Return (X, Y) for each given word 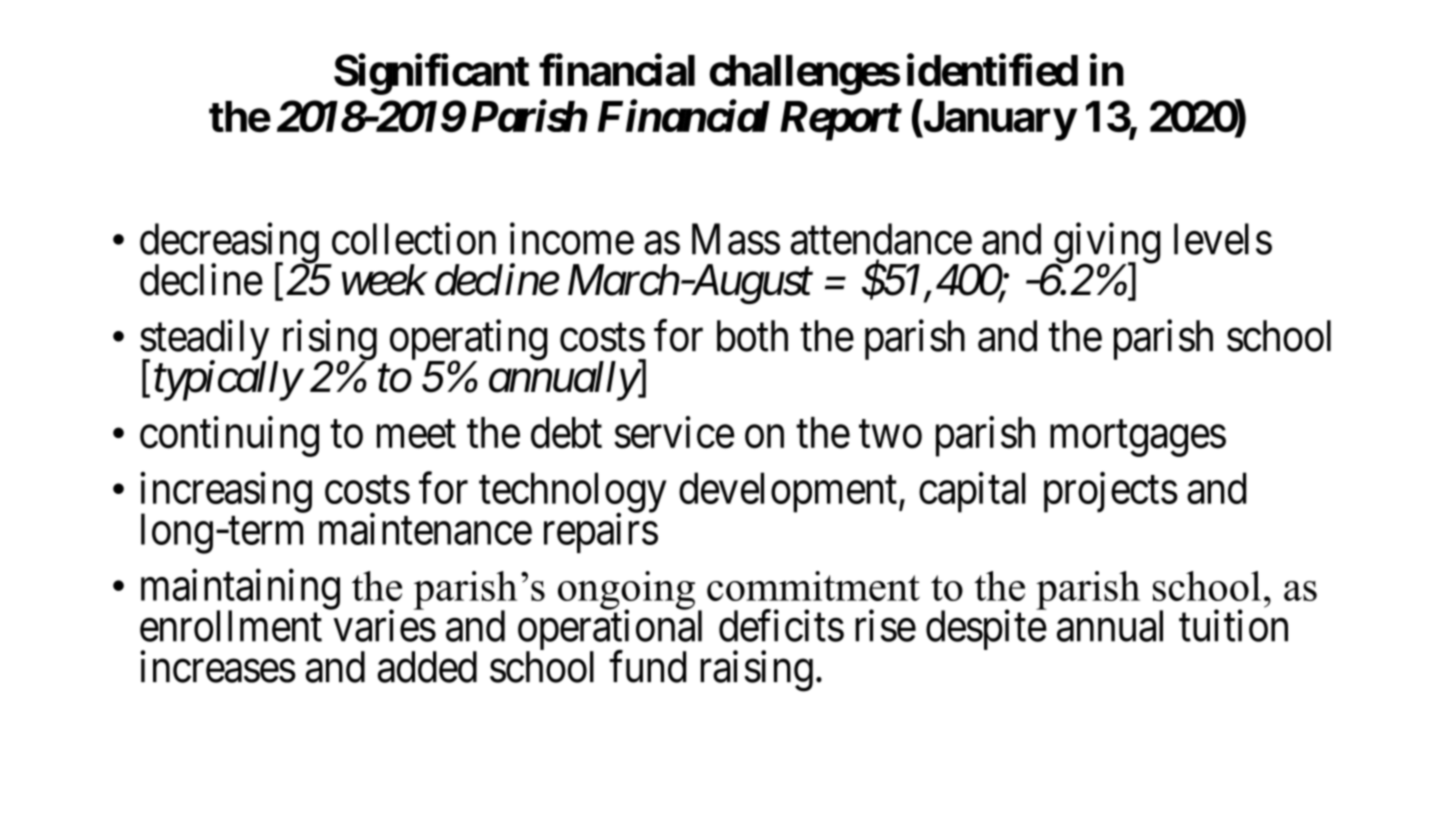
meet (416, 435)
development (788, 492)
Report (840, 121)
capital (972, 492)
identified (992, 70)
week (384, 280)
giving (1106, 244)
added (427, 667)
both (752, 336)
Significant (431, 74)
